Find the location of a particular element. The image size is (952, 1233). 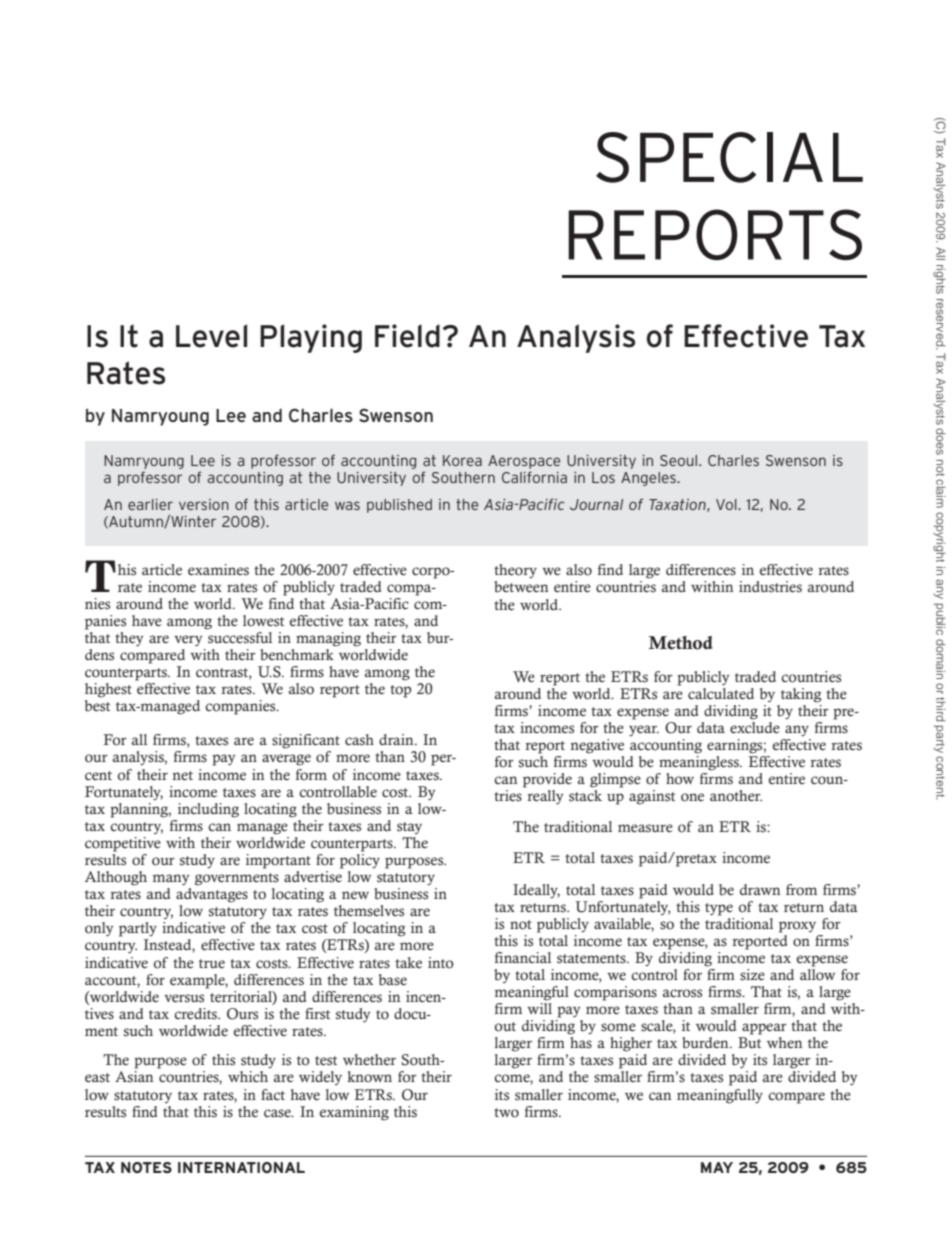

into is located at coordinates (441, 963).
